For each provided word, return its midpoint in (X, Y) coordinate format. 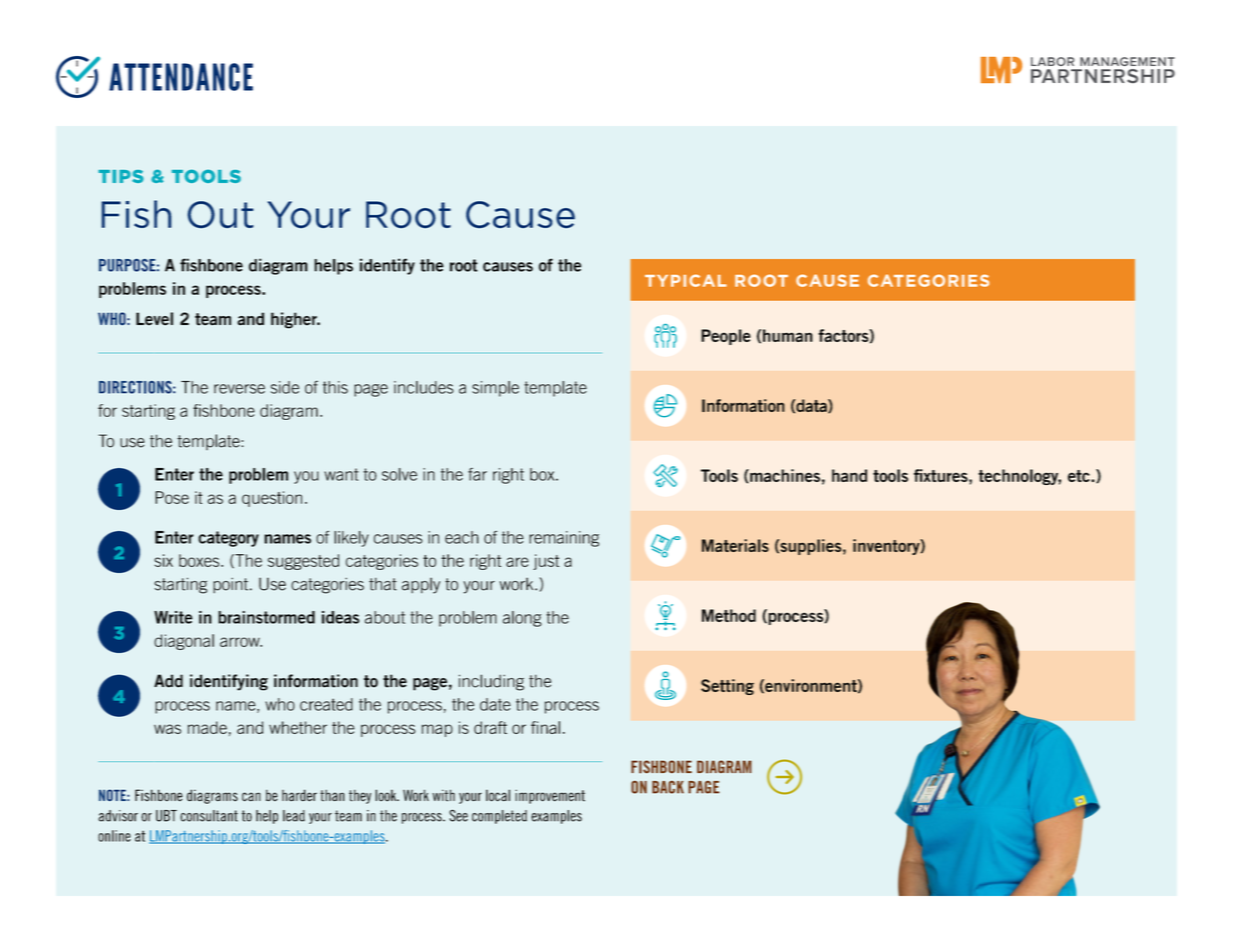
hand (849, 475)
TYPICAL (686, 280)
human (788, 335)
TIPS (121, 176)
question (272, 499)
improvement (550, 796)
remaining (564, 539)
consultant (209, 816)
